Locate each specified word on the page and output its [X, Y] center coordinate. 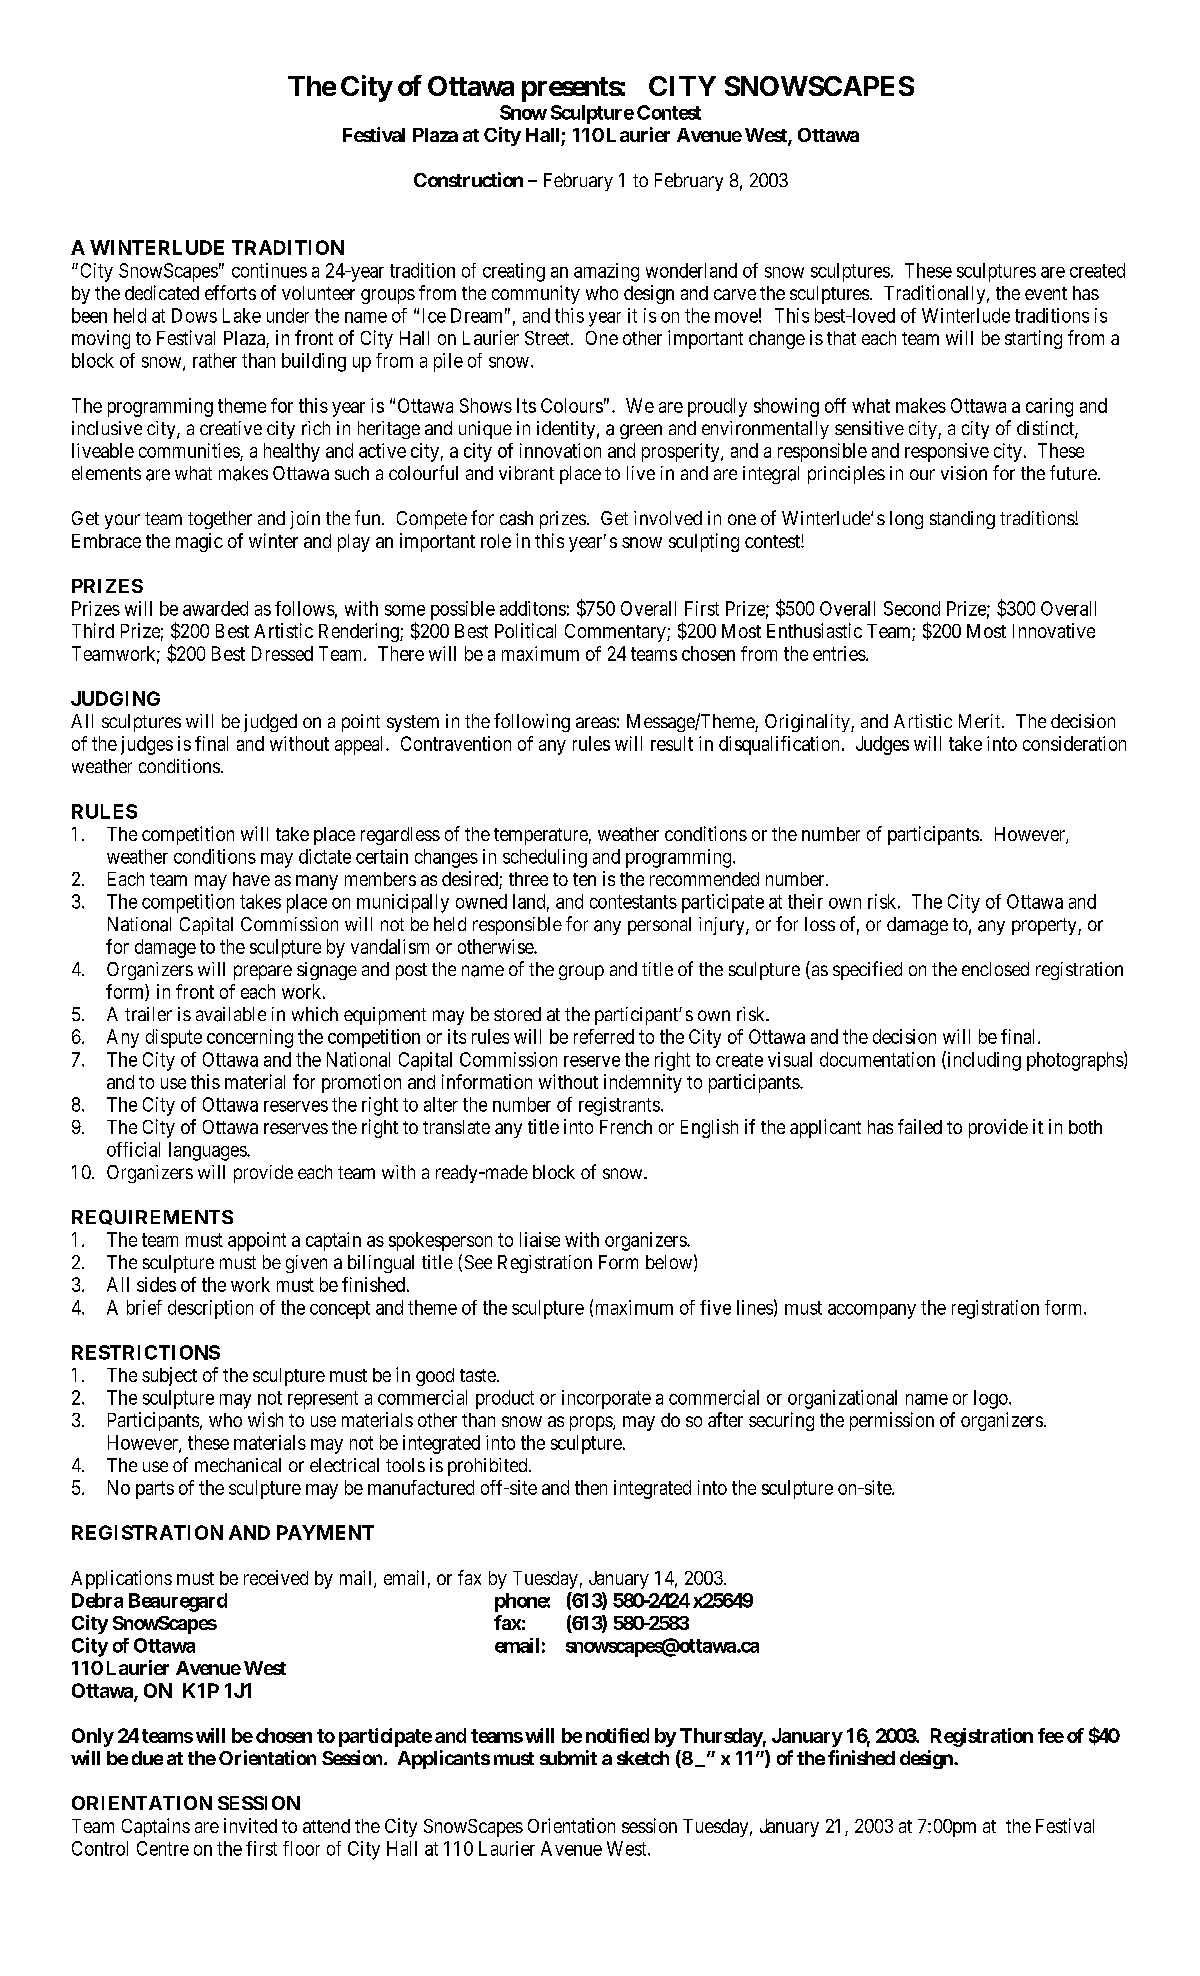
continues [269, 270]
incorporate [606, 1399]
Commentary [616, 633]
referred [604, 1036]
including [983, 1061]
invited [250, 1825]
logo [992, 1399]
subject [169, 1376]
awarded [215, 608]
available [231, 1014]
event [1046, 293]
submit [568, 1757]
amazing [606, 272]
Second [912, 608]
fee [1051, 1735]
